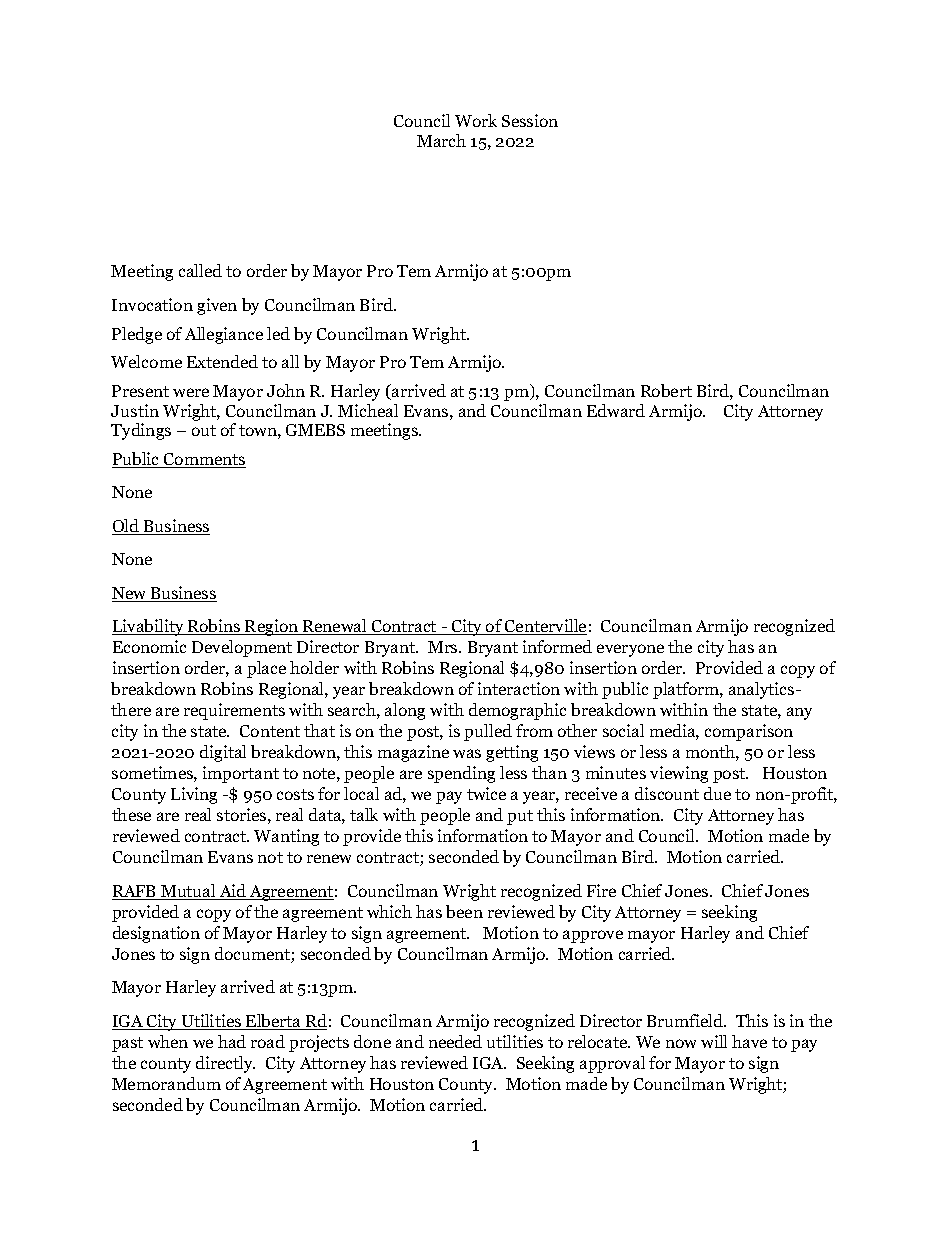  Describe the element at coordinates (444, 647) in the screenshot. I see `Mrs` at that location.
